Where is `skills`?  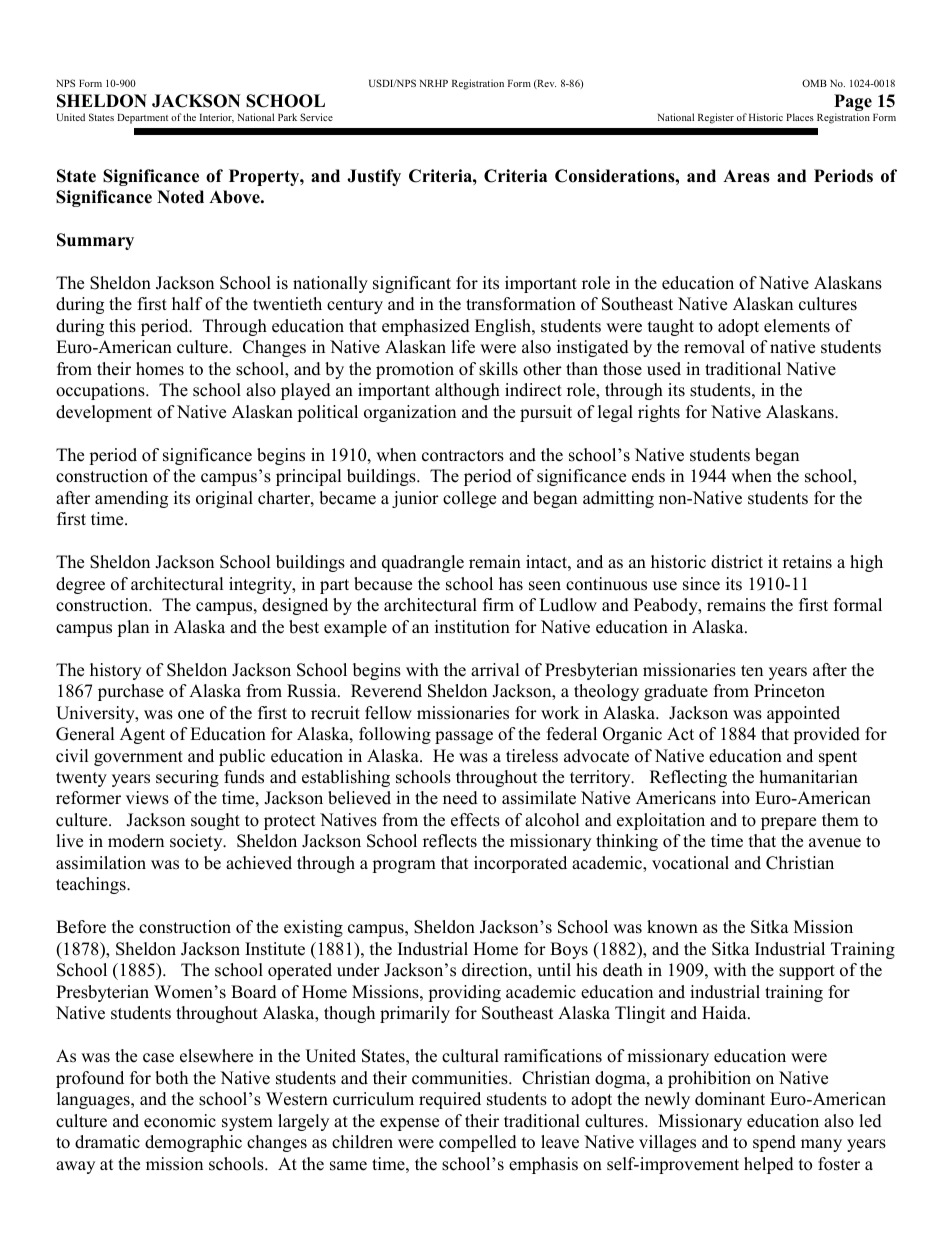
skills is located at coordinates (498, 369).
